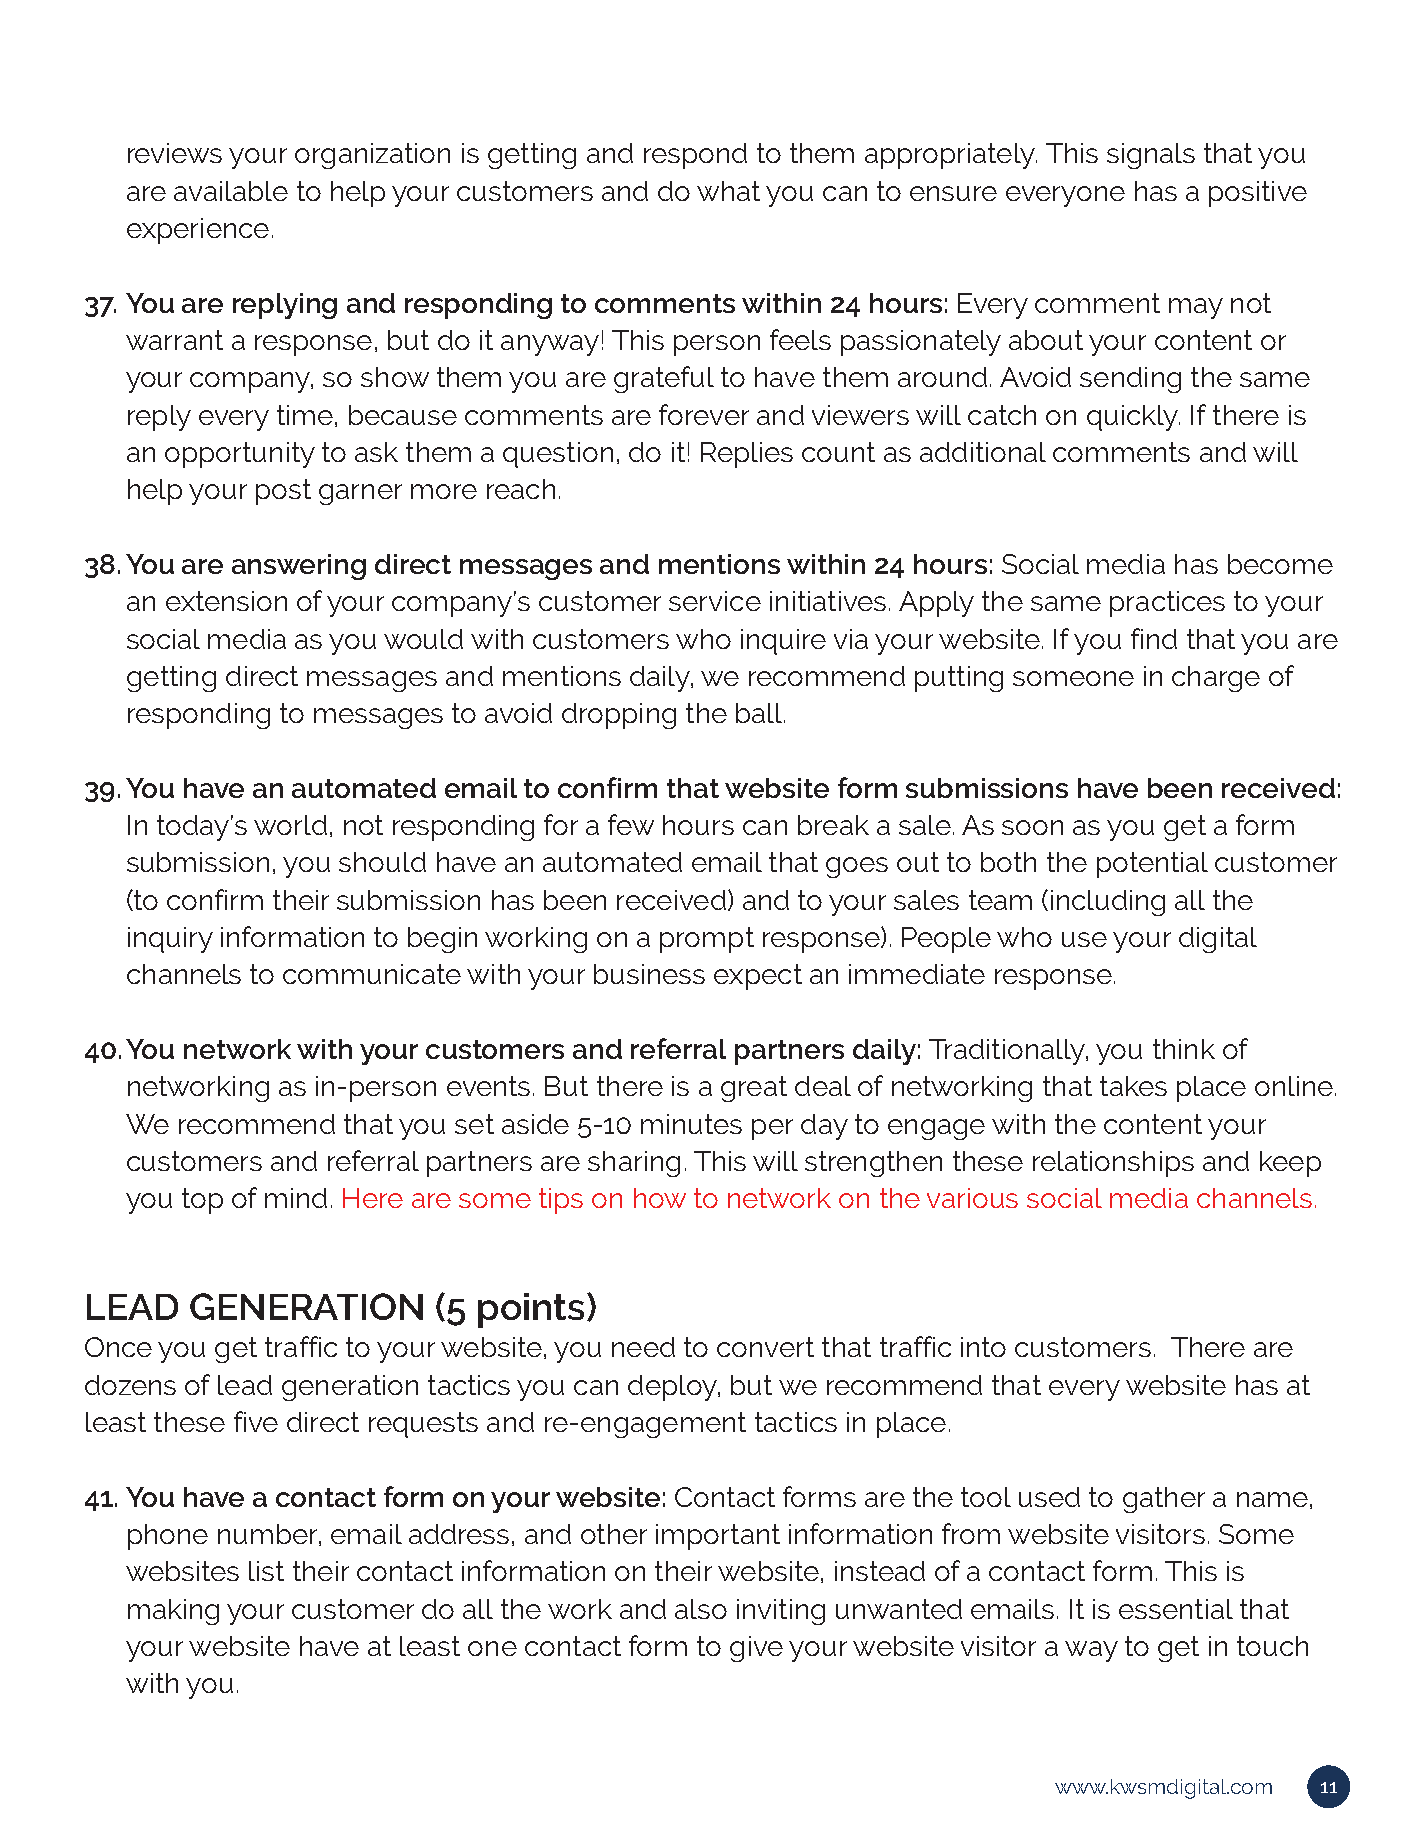 The image size is (1427, 1847). I want to click on relationships, so click(1113, 1164).
